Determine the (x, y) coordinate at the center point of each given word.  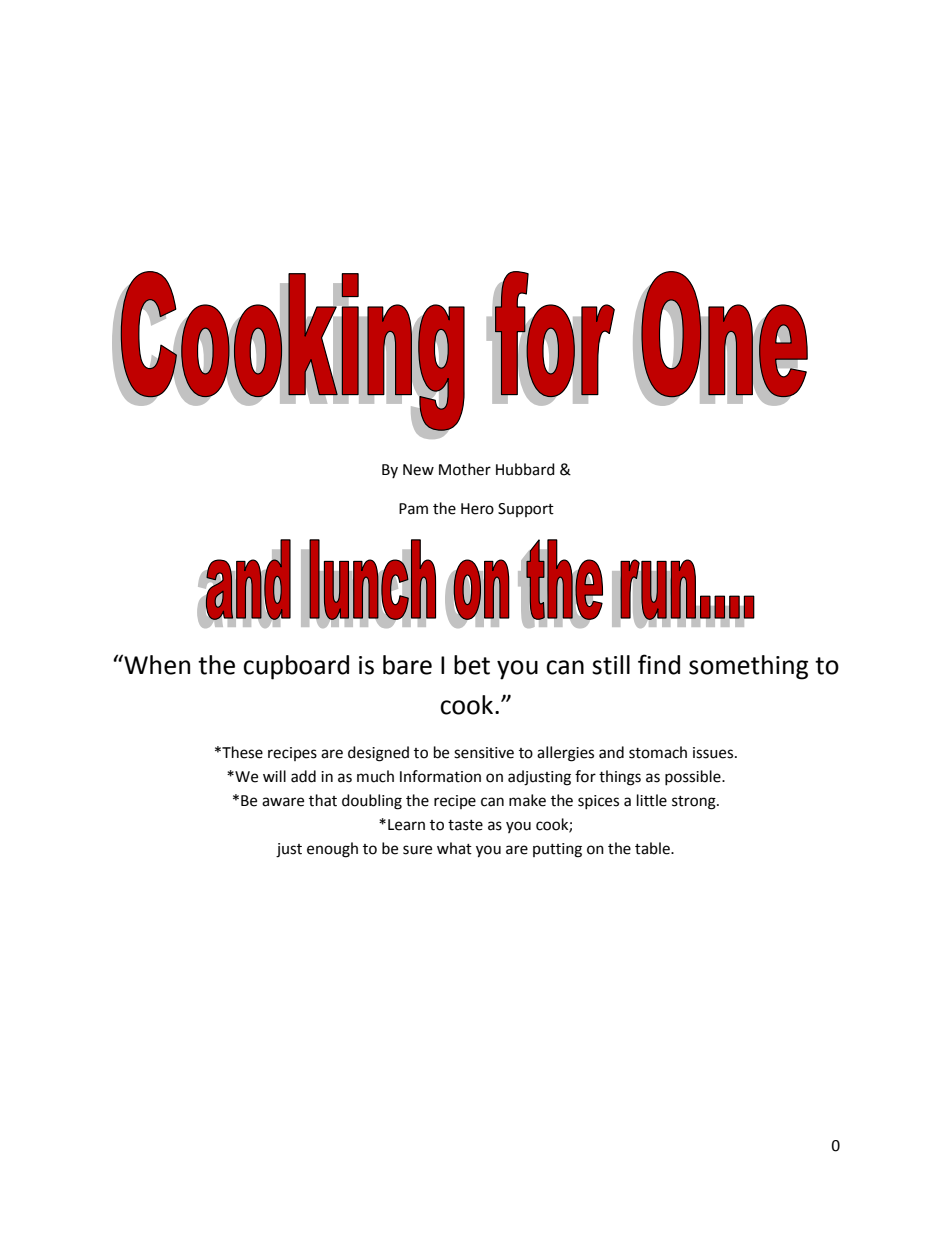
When (156, 664)
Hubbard (525, 469)
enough (332, 850)
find (659, 664)
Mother (465, 469)
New (418, 470)
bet (472, 665)
